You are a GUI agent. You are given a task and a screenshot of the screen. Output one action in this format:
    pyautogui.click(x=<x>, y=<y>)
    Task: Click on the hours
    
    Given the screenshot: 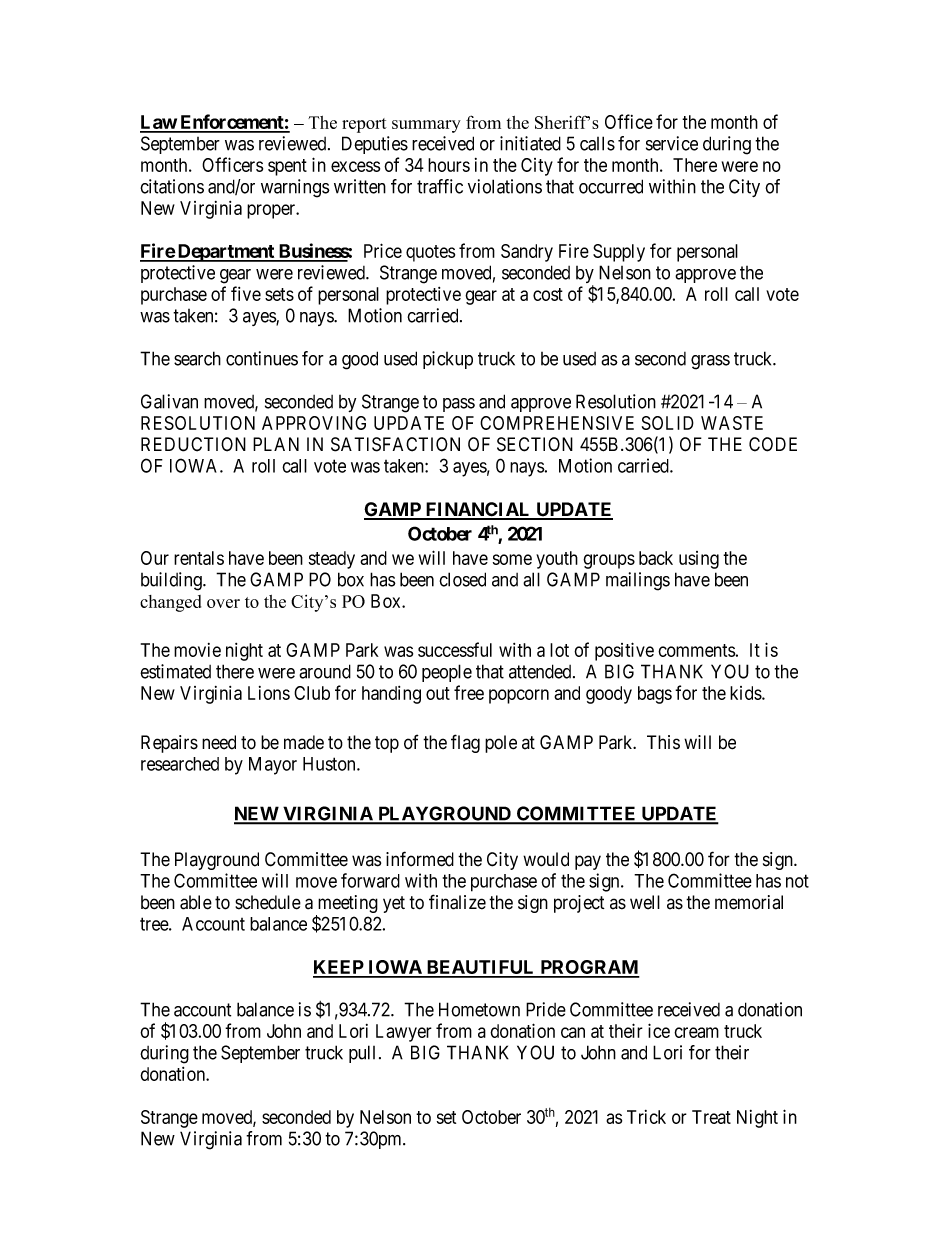 What is the action you would take?
    pyautogui.click(x=449, y=165)
